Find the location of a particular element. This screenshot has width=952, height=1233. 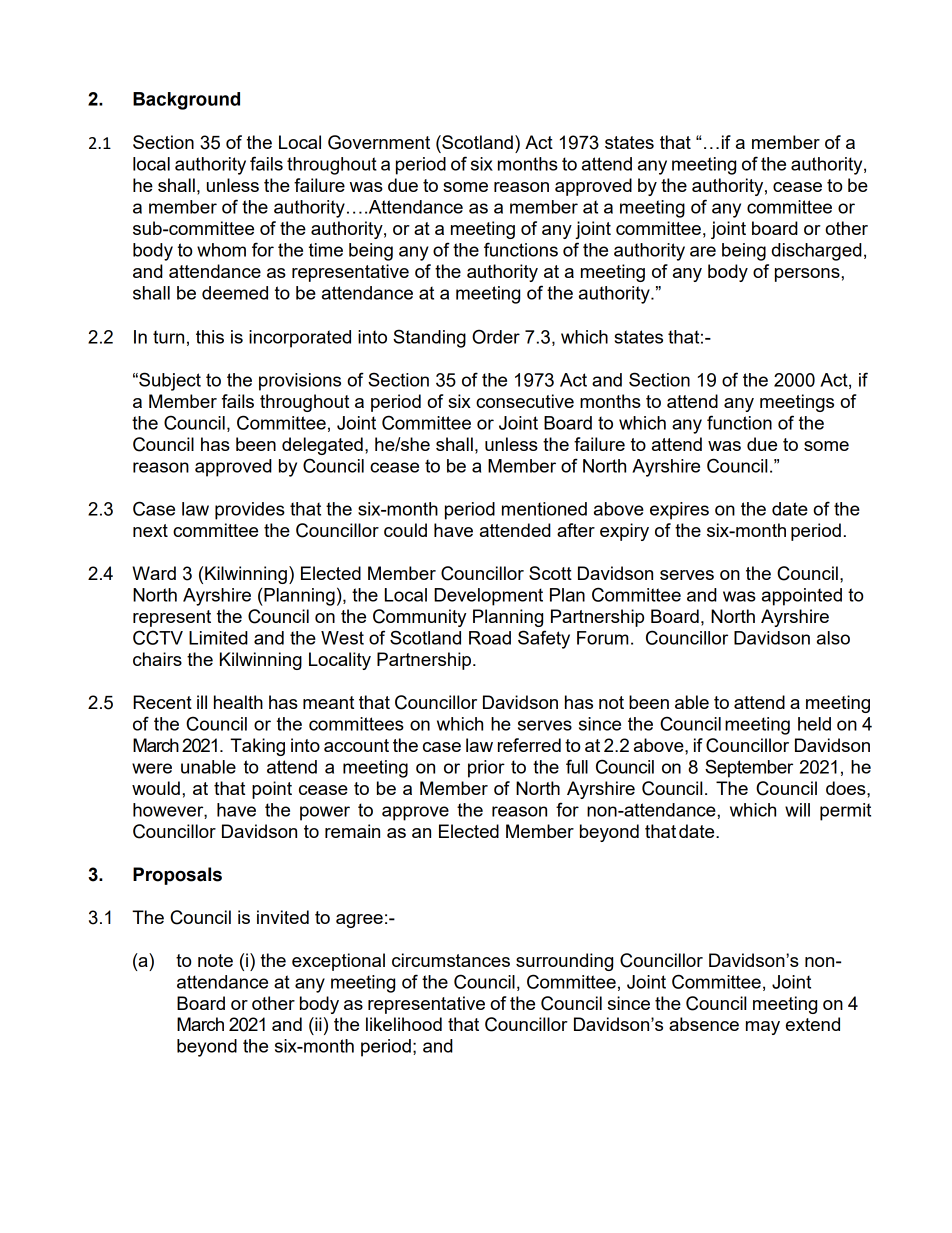

circumstances is located at coordinates (451, 960).
